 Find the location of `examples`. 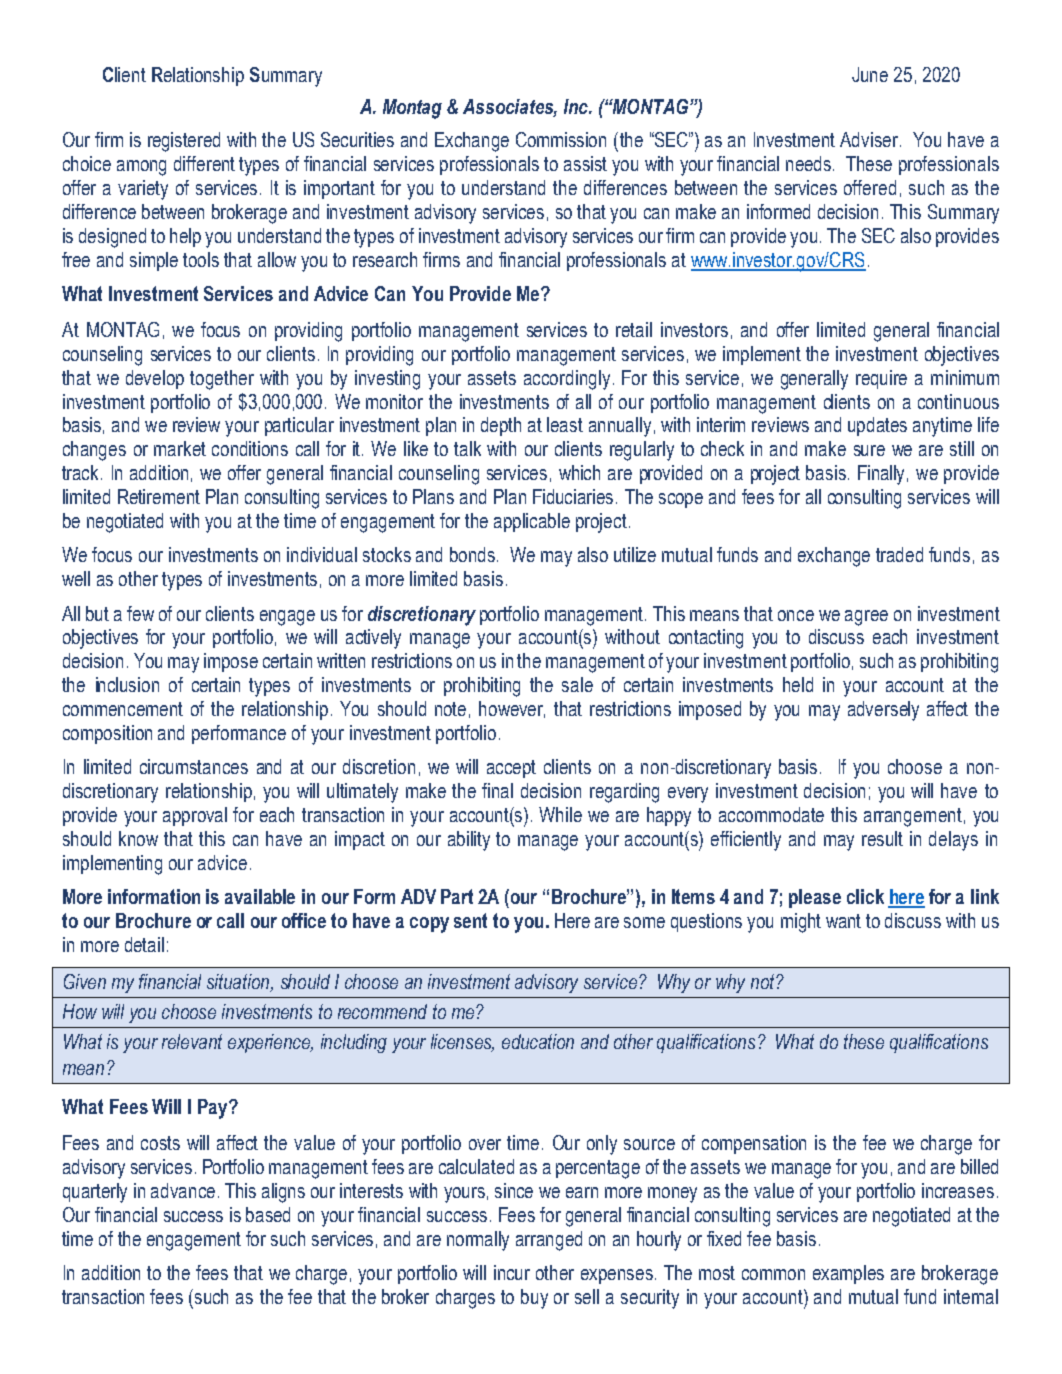

examples is located at coordinates (848, 1274).
